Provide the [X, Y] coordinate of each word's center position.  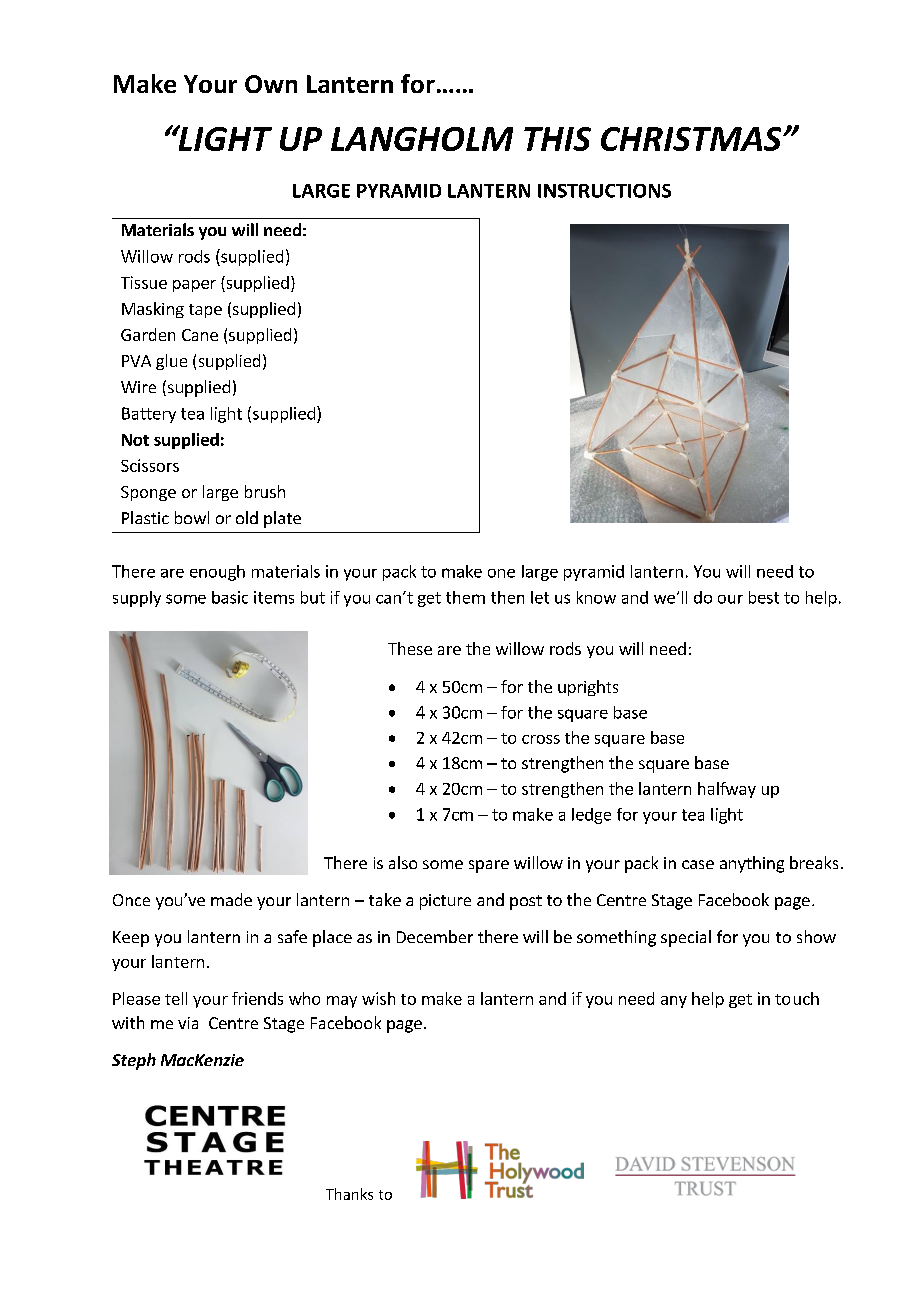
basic [230, 597]
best [764, 597]
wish [378, 998]
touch [797, 998]
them [465, 597]
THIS [557, 139]
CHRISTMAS [692, 139]
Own [271, 84]
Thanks [349, 1194]
